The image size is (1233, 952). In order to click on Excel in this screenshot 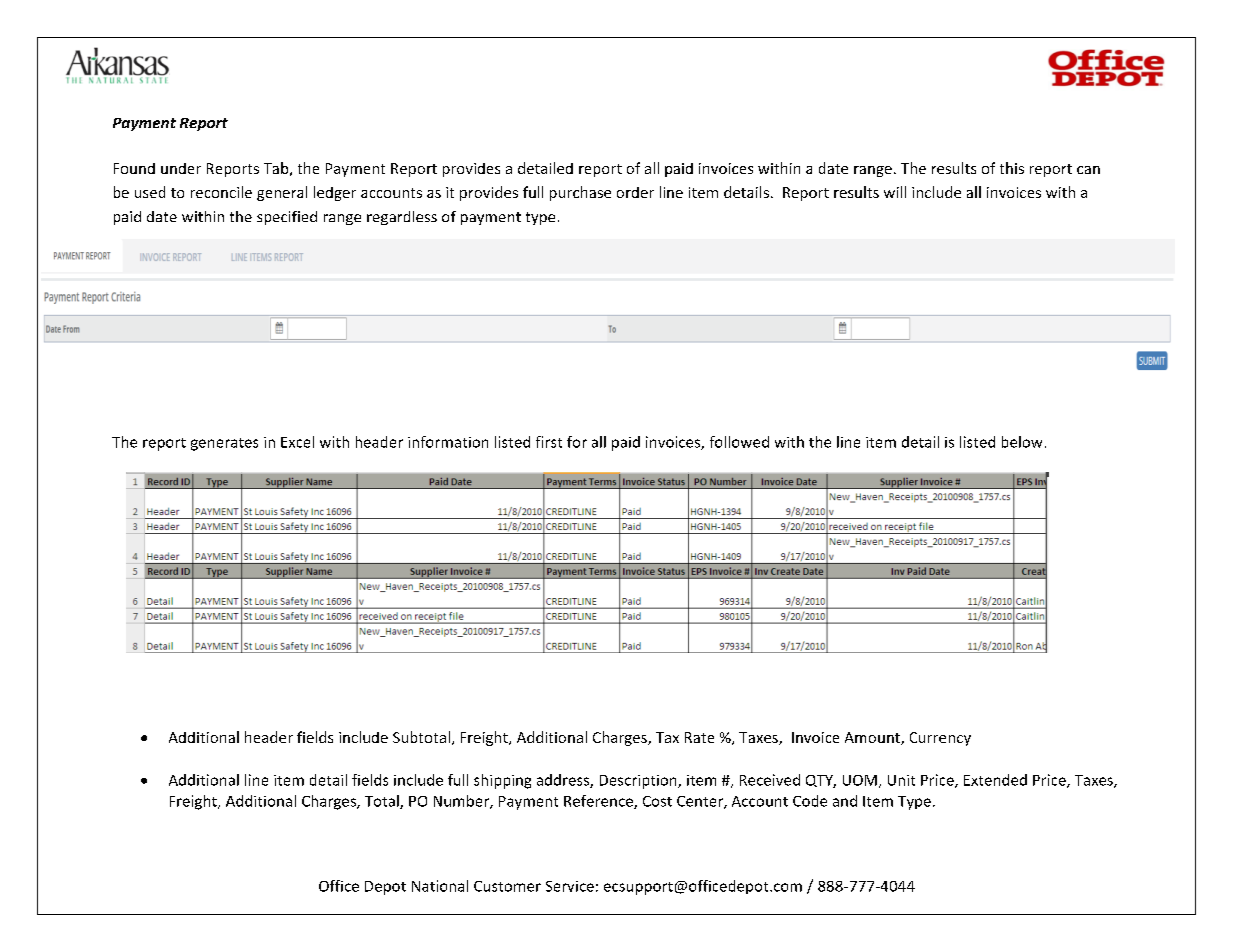, I will do `click(297, 442)`.
